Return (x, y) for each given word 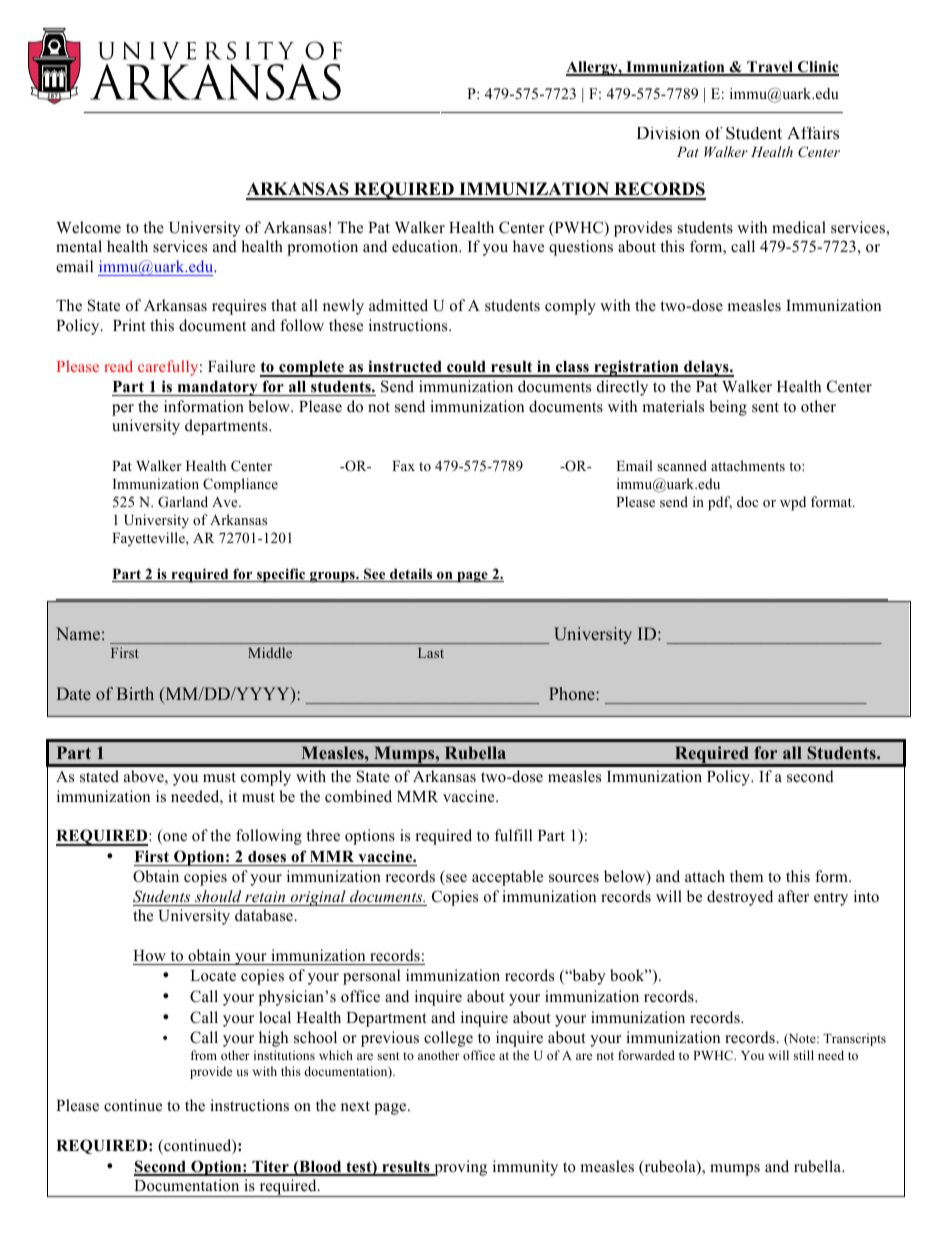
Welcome (88, 227)
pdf (720, 503)
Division (668, 133)
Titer (270, 1167)
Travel (770, 68)
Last (431, 653)
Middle (270, 652)
